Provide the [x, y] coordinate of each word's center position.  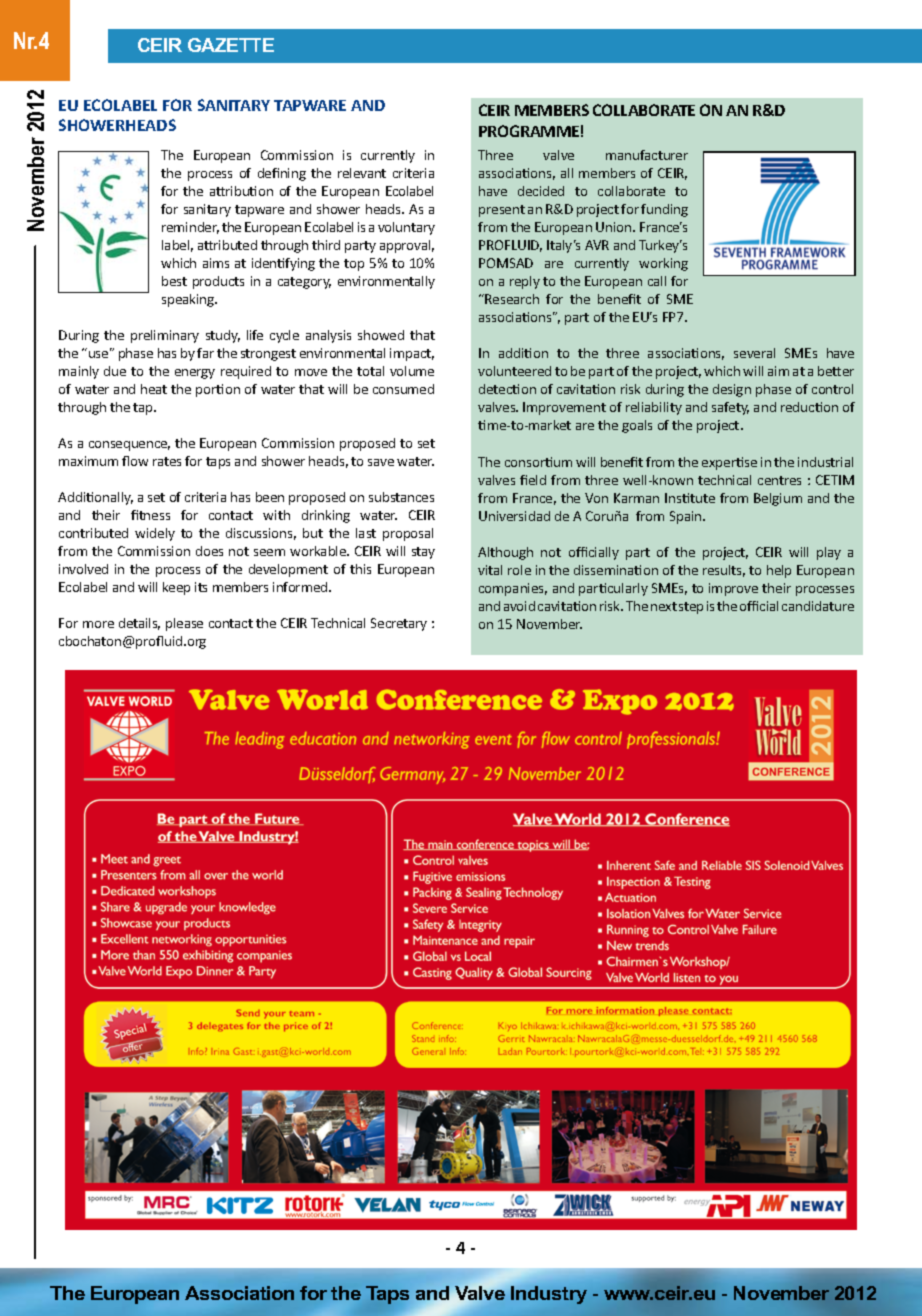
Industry [549, 1295]
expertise [729, 463]
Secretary [399, 624]
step [691, 608]
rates [167, 461]
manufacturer [647, 155]
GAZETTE [231, 45]
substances [401, 497]
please [184, 624]
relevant [362, 173]
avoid [519, 606]
